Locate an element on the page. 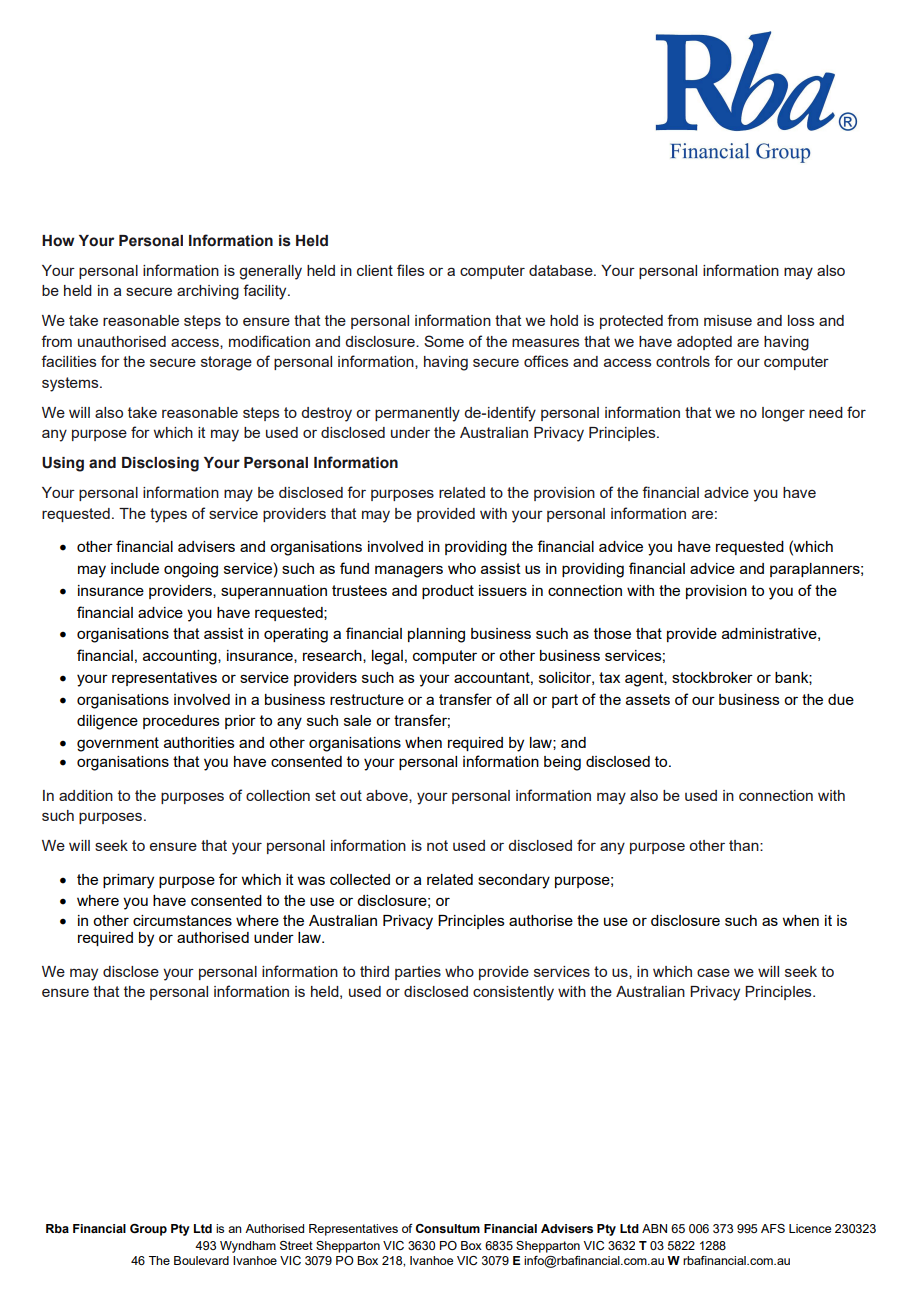 The image size is (924, 1308). Group is located at coordinates (148, 1230).
